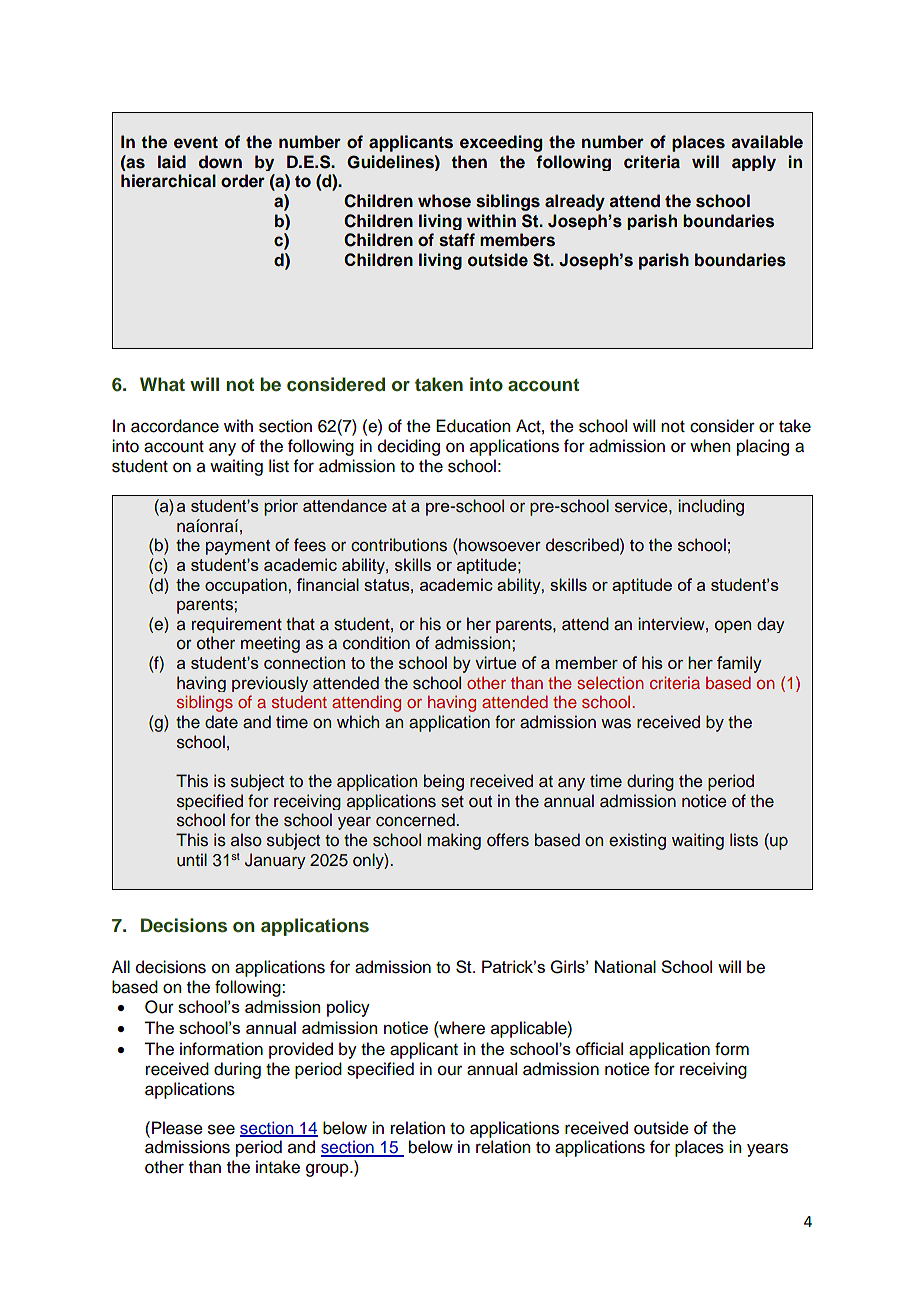 The image size is (924, 1308). I want to click on including, so click(711, 507).
